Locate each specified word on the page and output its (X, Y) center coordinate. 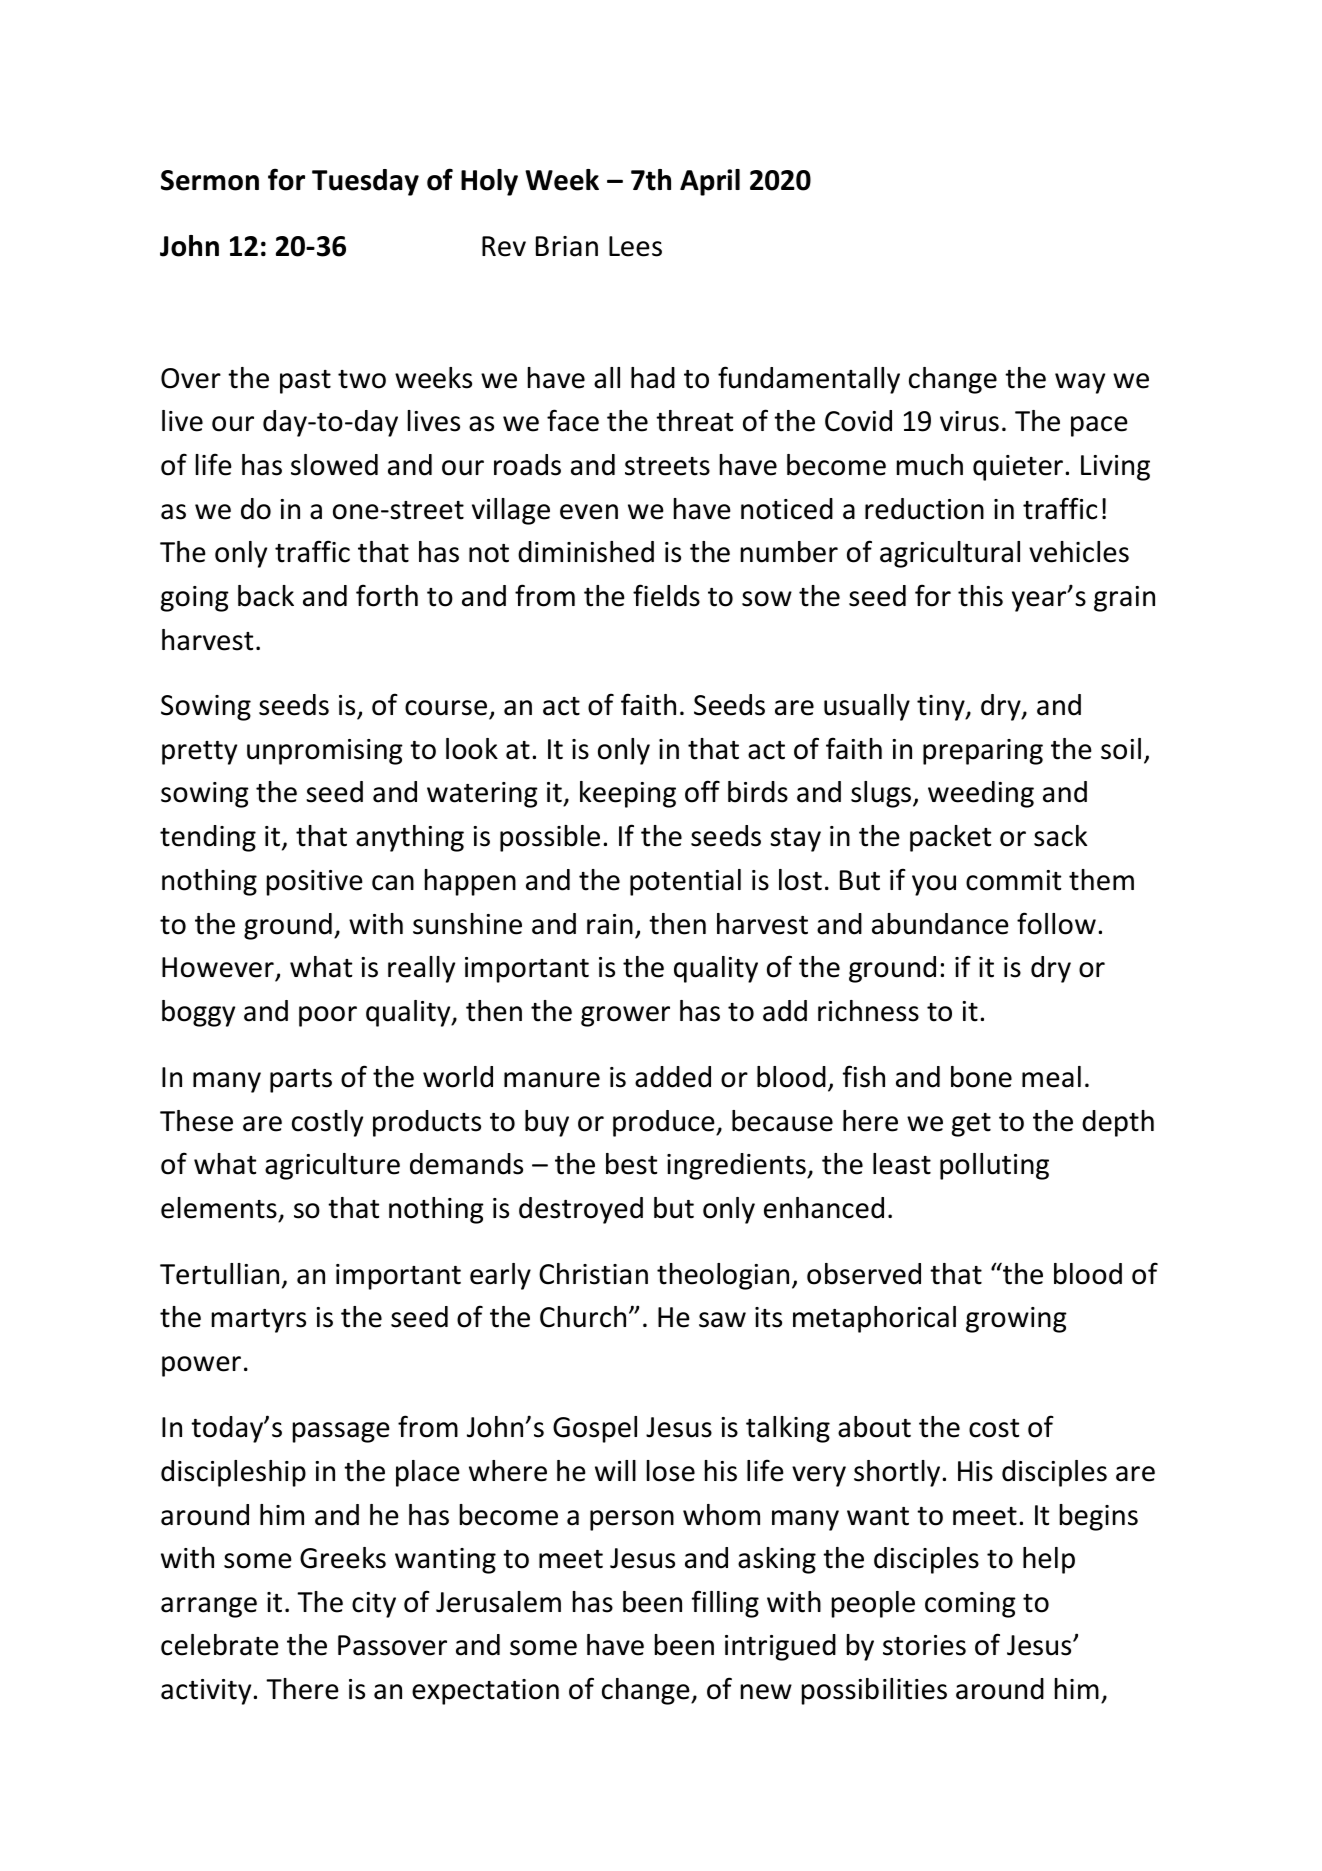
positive (315, 883)
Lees (635, 246)
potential (685, 882)
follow (1056, 923)
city (374, 1605)
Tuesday (365, 182)
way (1080, 383)
